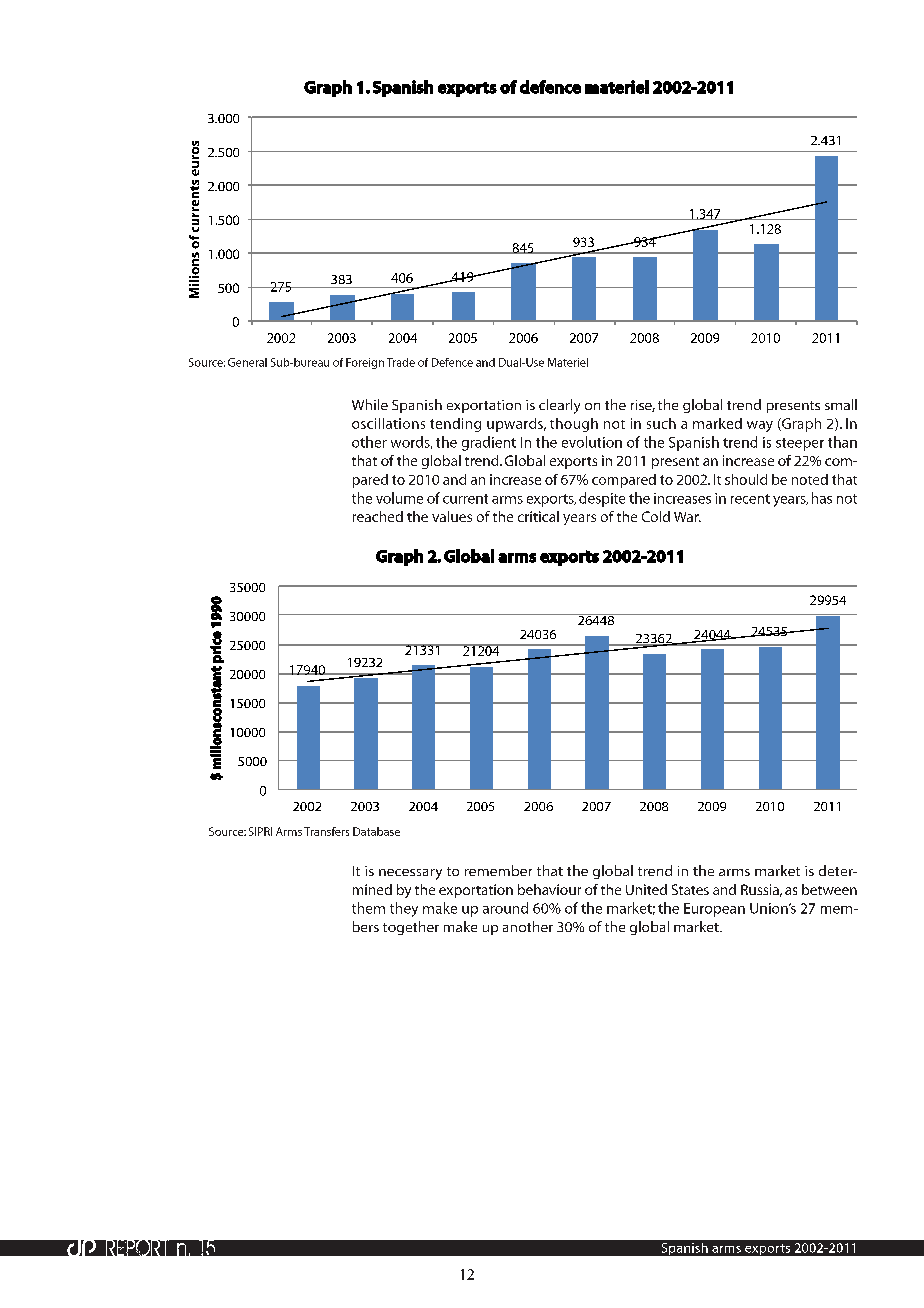 This document has width=924, height=1308. What do you see at coordinates (378, 516) in the document?
I see `reached` at bounding box center [378, 516].
